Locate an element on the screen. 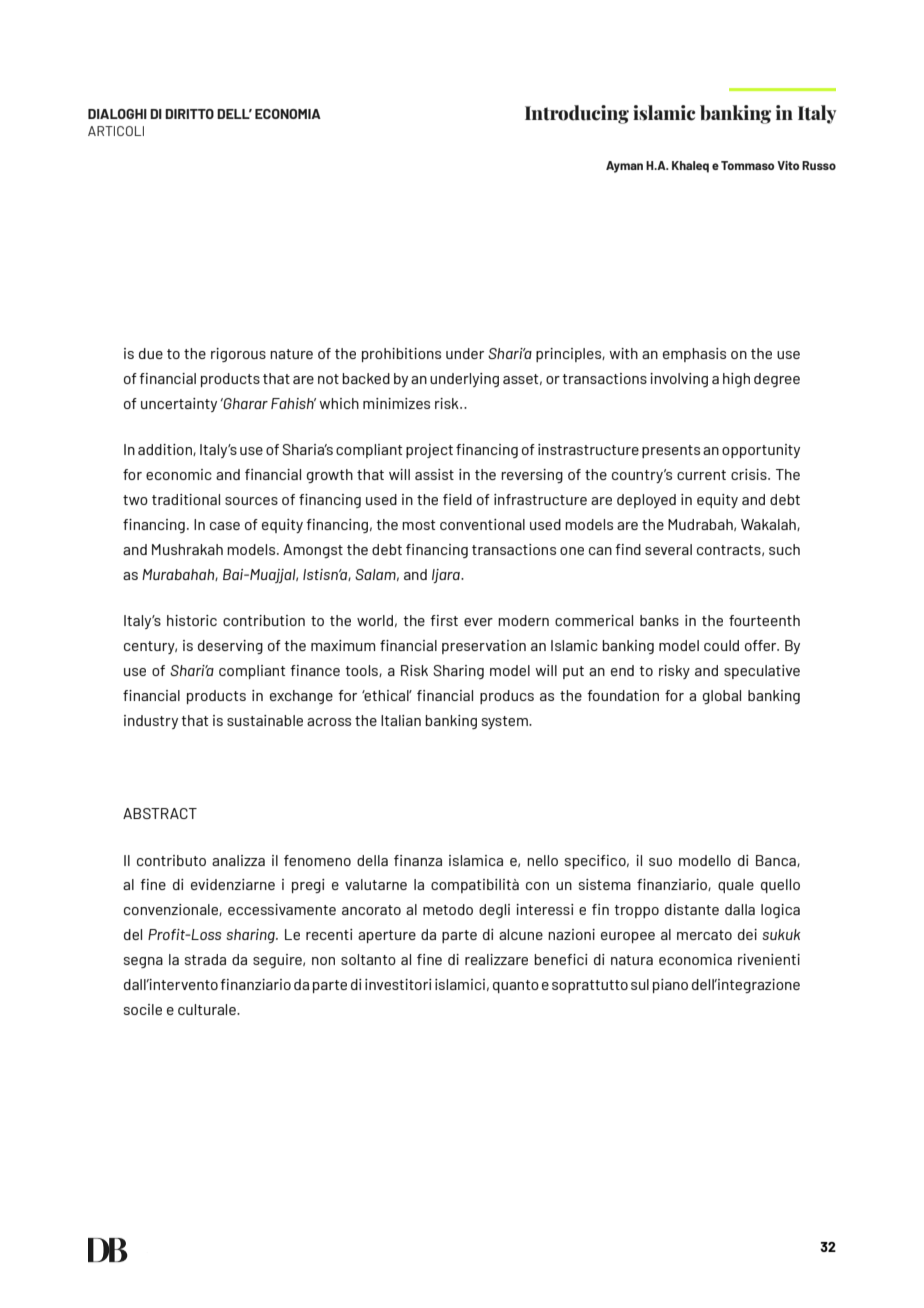 This screenshot has width=924, height=1308. dei is located at coordinates (747, 934).
